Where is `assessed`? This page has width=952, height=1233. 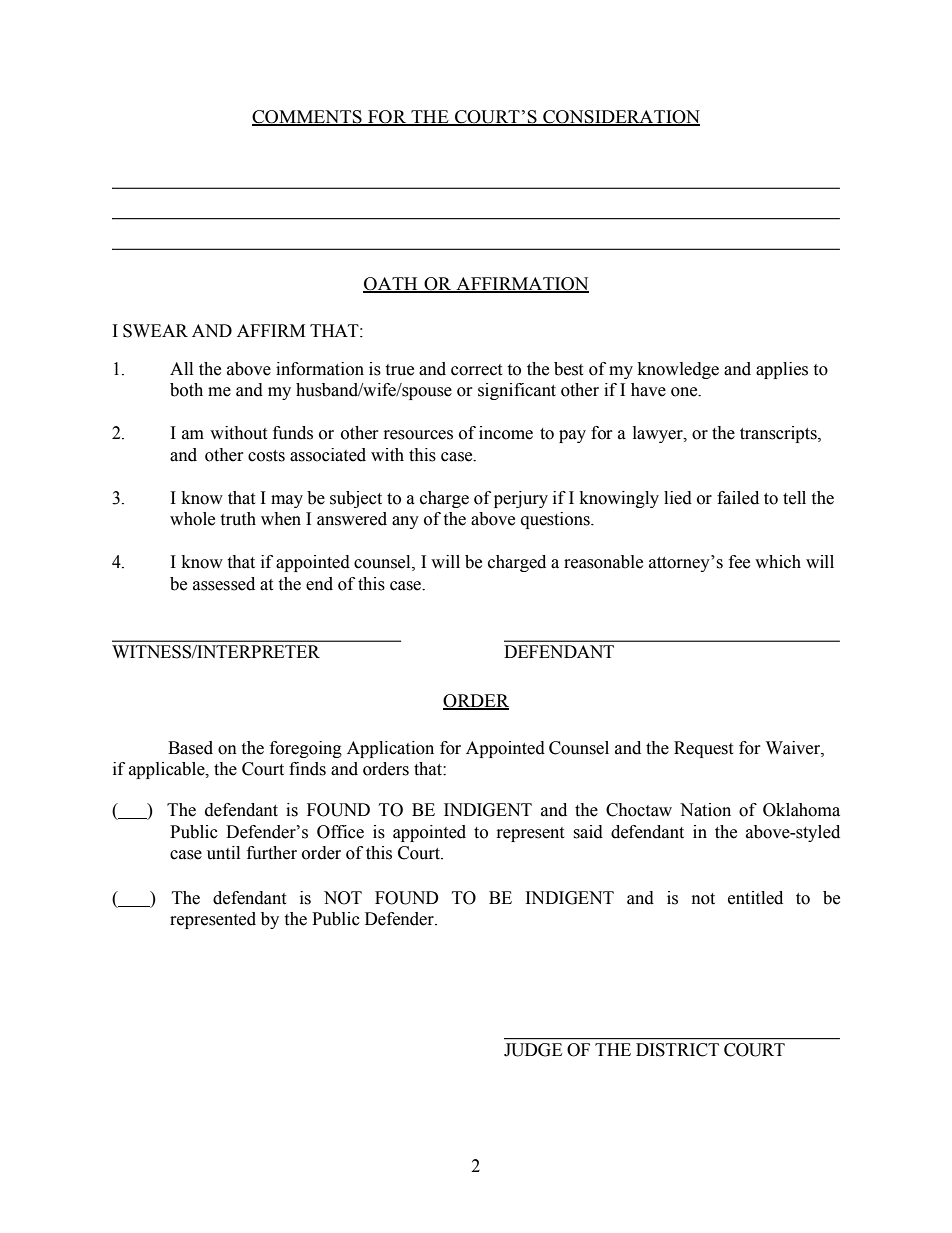 assessed is located at coordinates (224, 584).
